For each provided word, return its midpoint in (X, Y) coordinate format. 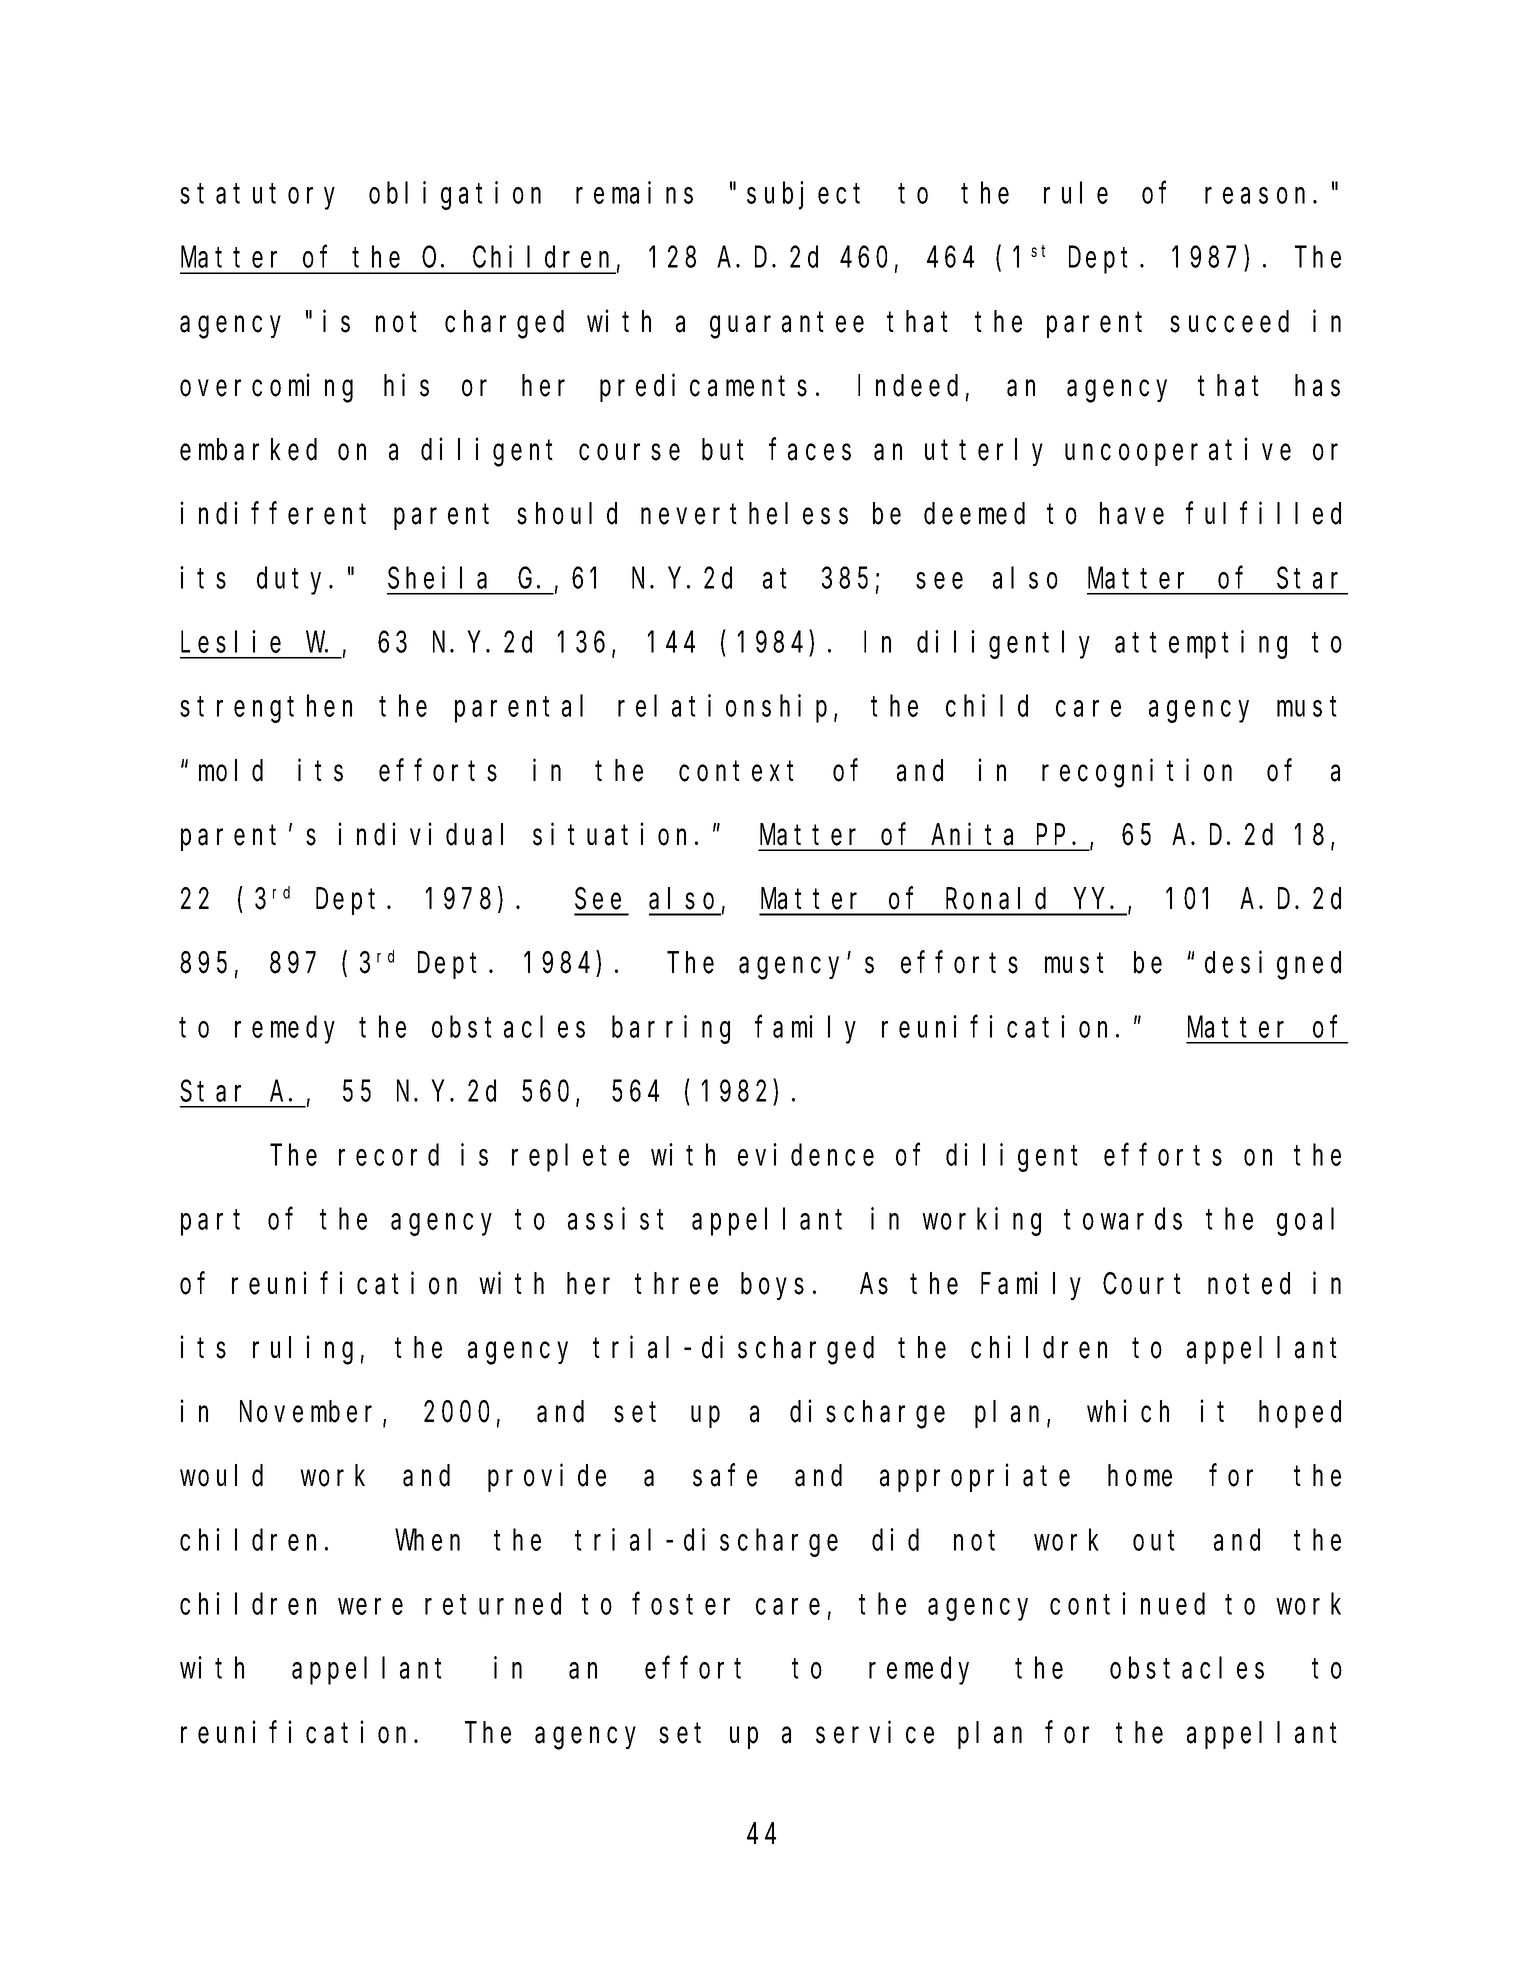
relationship (722, 709)
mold (231, 771)
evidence (806, 1155)
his (406, 385)
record (389, 1155)
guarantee (787, 326)
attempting (1201, 645)
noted (1249, 1284)
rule (1076, 193)
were (370, 1607)
